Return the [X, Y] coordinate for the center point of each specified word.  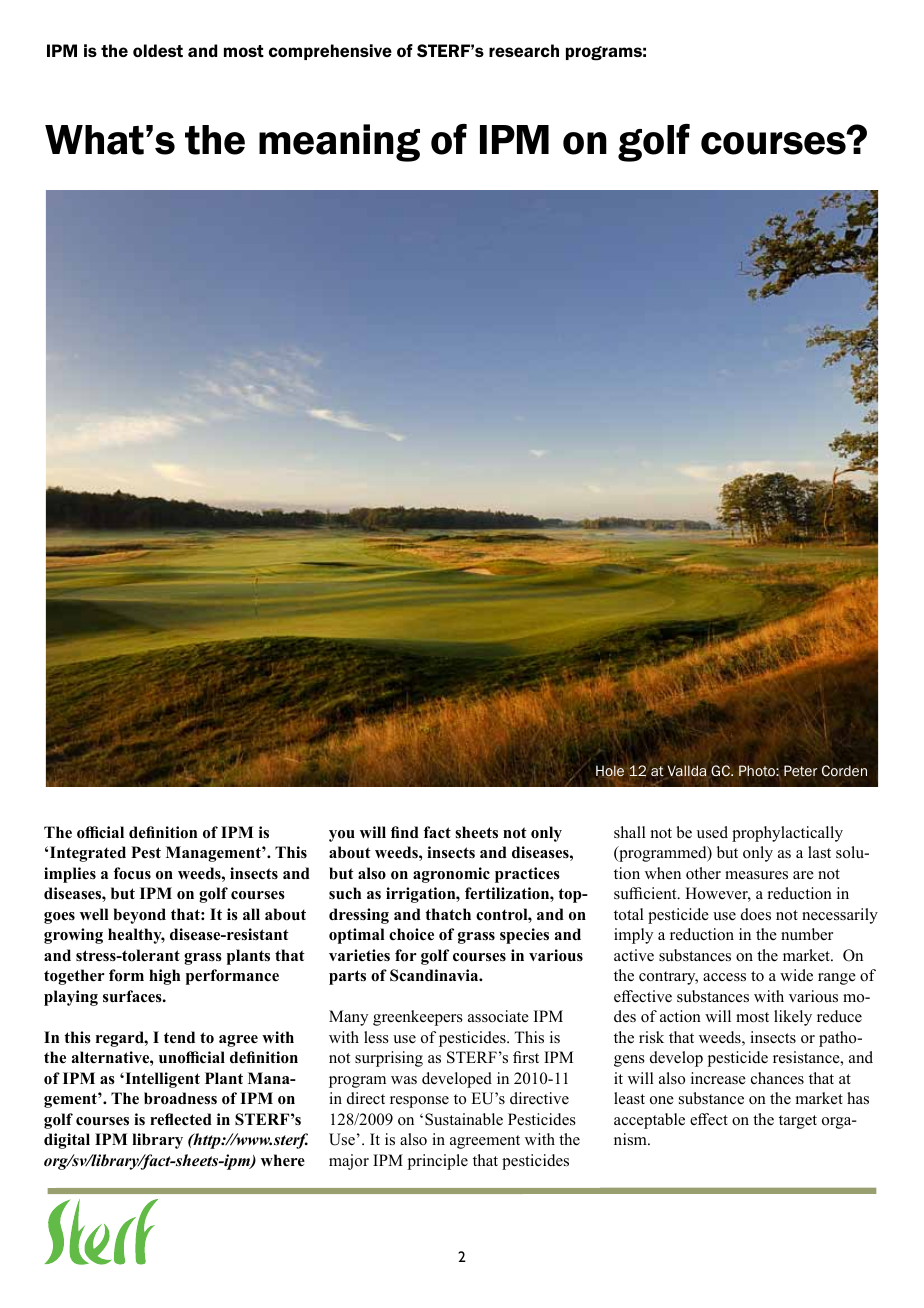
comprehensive [330, 52]
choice [411, 934]
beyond [139, 916]
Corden [844, 770]
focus [132, 873]
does [756, 914]
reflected [181, 1119]
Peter [800, 771]
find [405, 832]
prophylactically [787, 834]
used [712, 832]
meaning [339, 143]
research [524, 50]
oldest [158, 50]
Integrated [88, 854]
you [342, 836]
